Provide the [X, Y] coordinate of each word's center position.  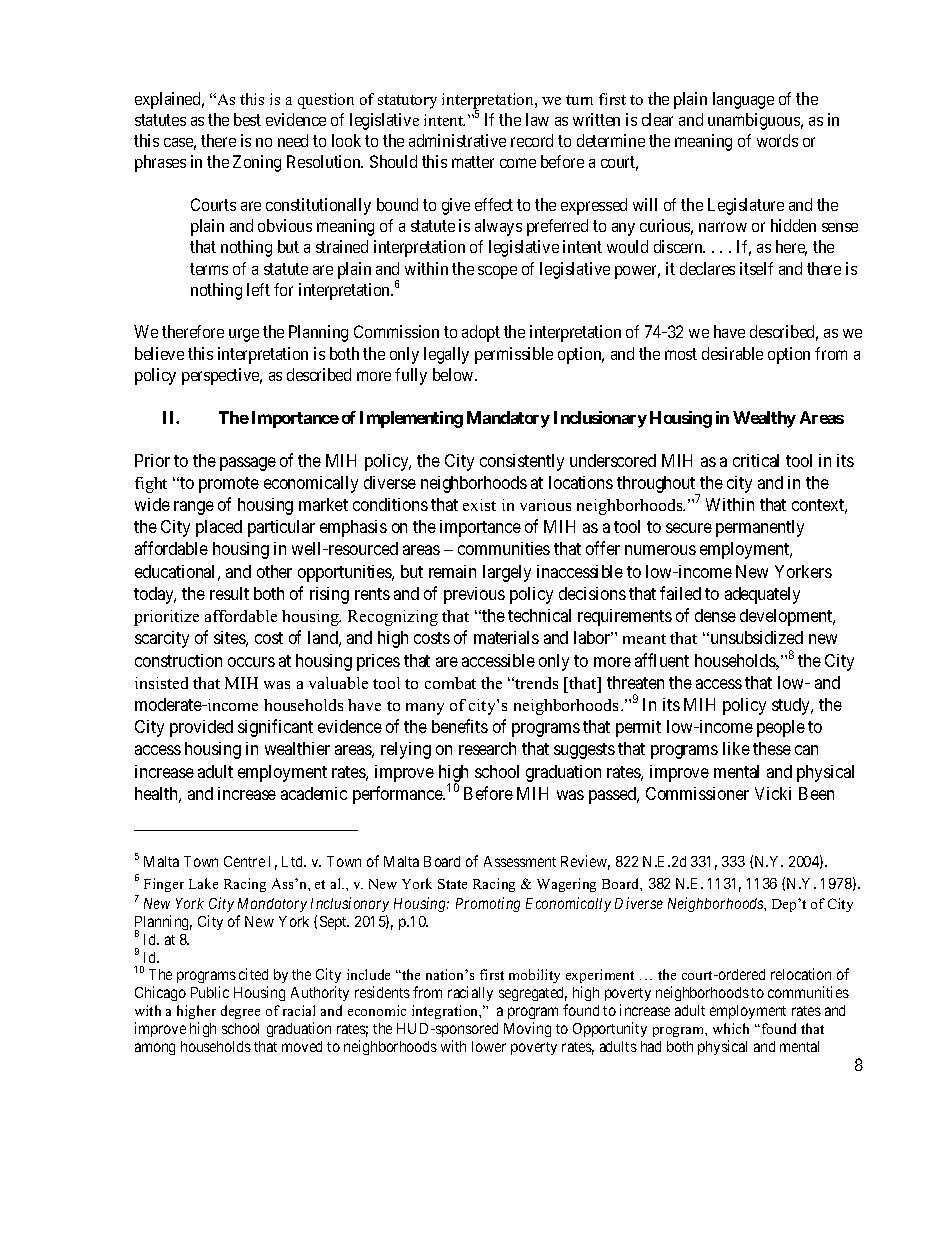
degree [240, 1012]
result [229, 593]
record [532, 140]
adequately [762, 595]
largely [507, 573]
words [777, 140]
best [247, 119]
